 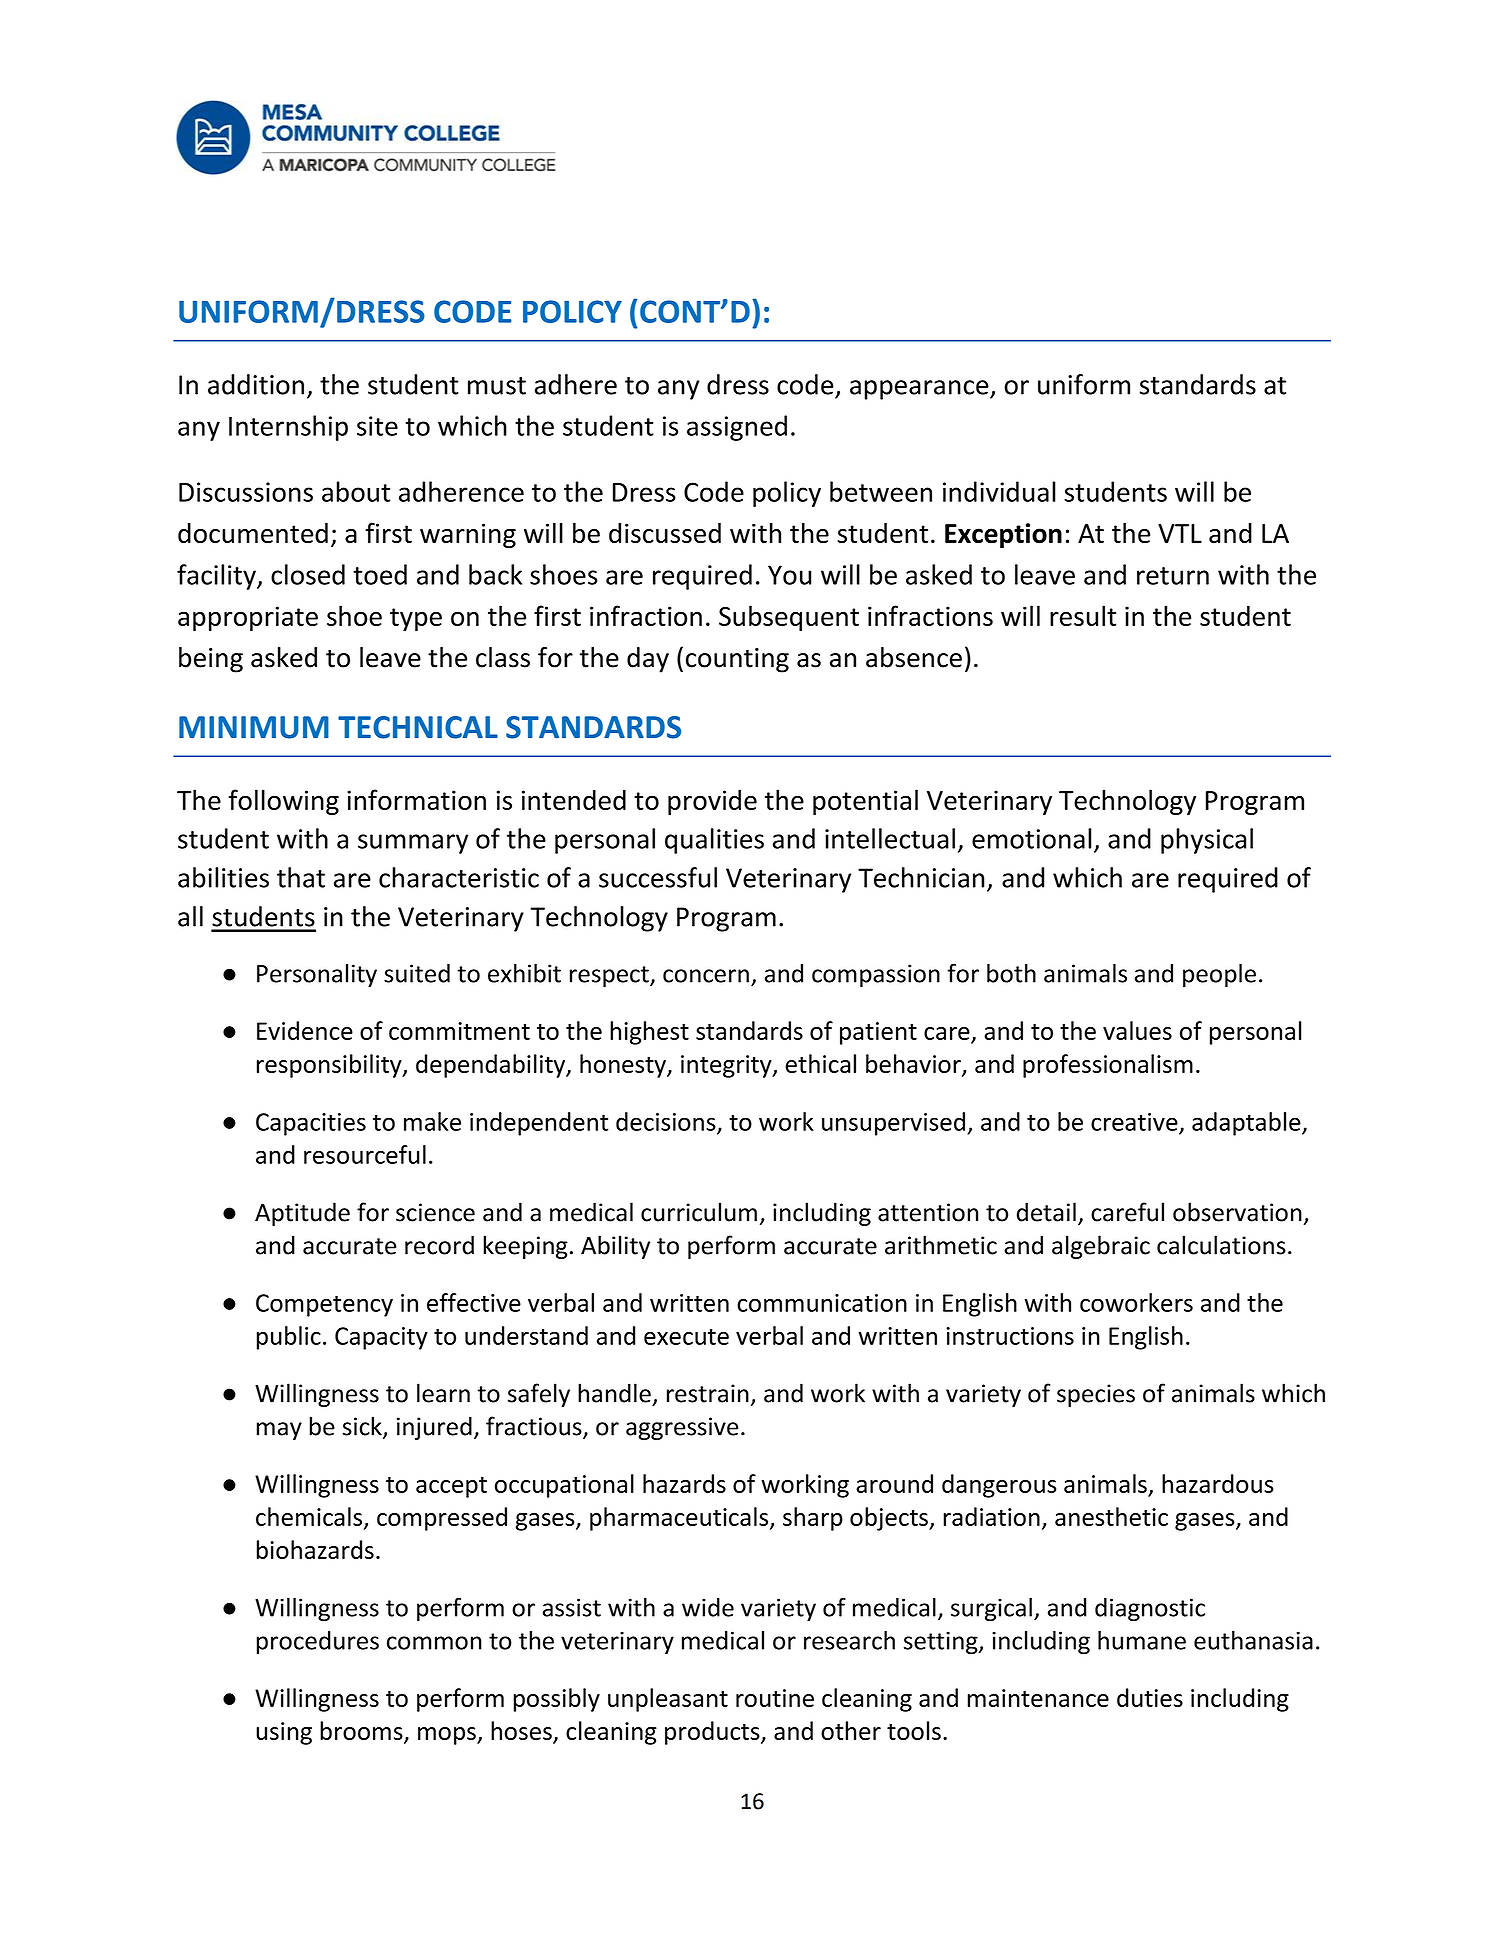 What do you see at coordinates (1207, 841) in the page?
I see `physical` at bounding box center [1207, 841].
